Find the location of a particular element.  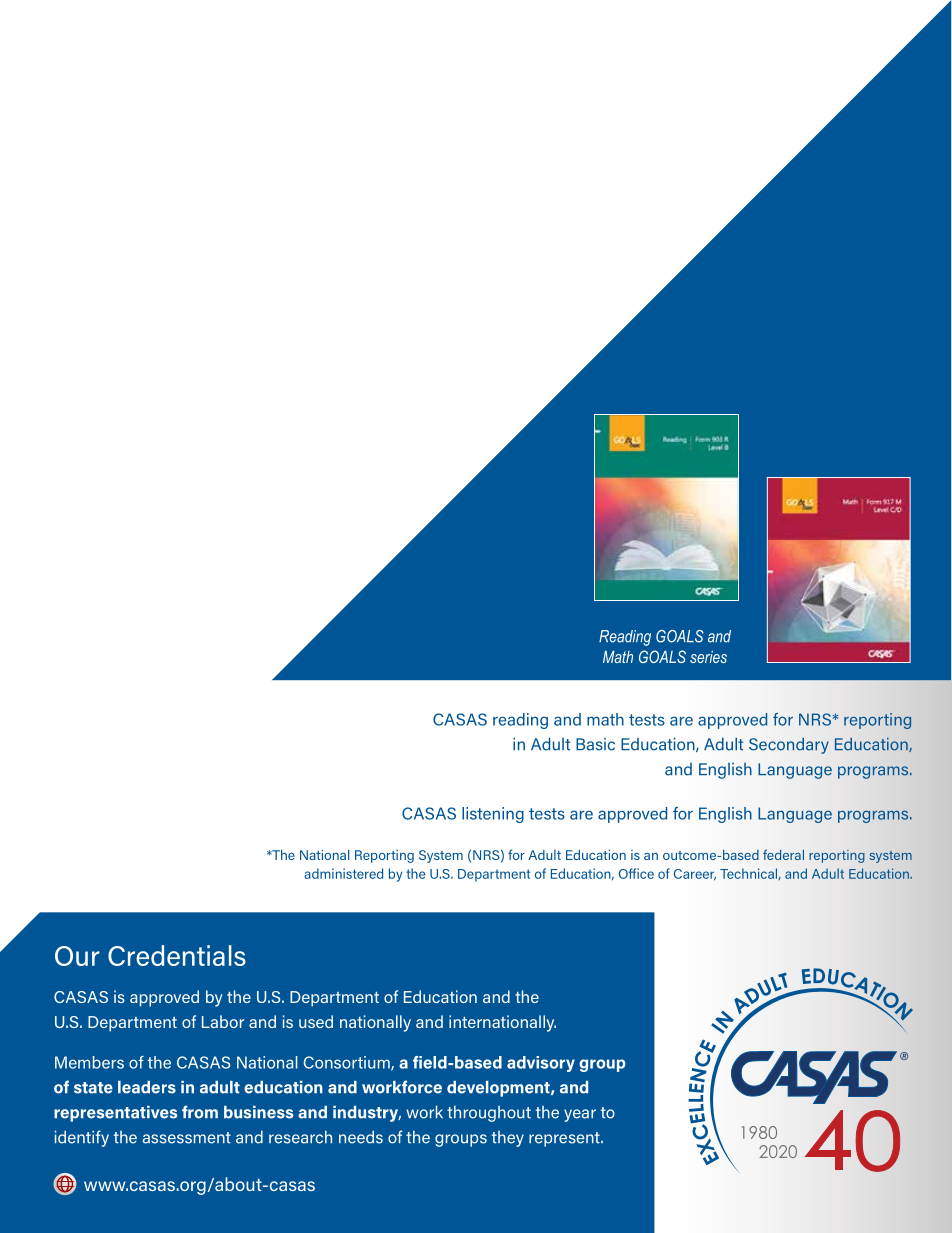

federal is located at coordinates (783, 854).
